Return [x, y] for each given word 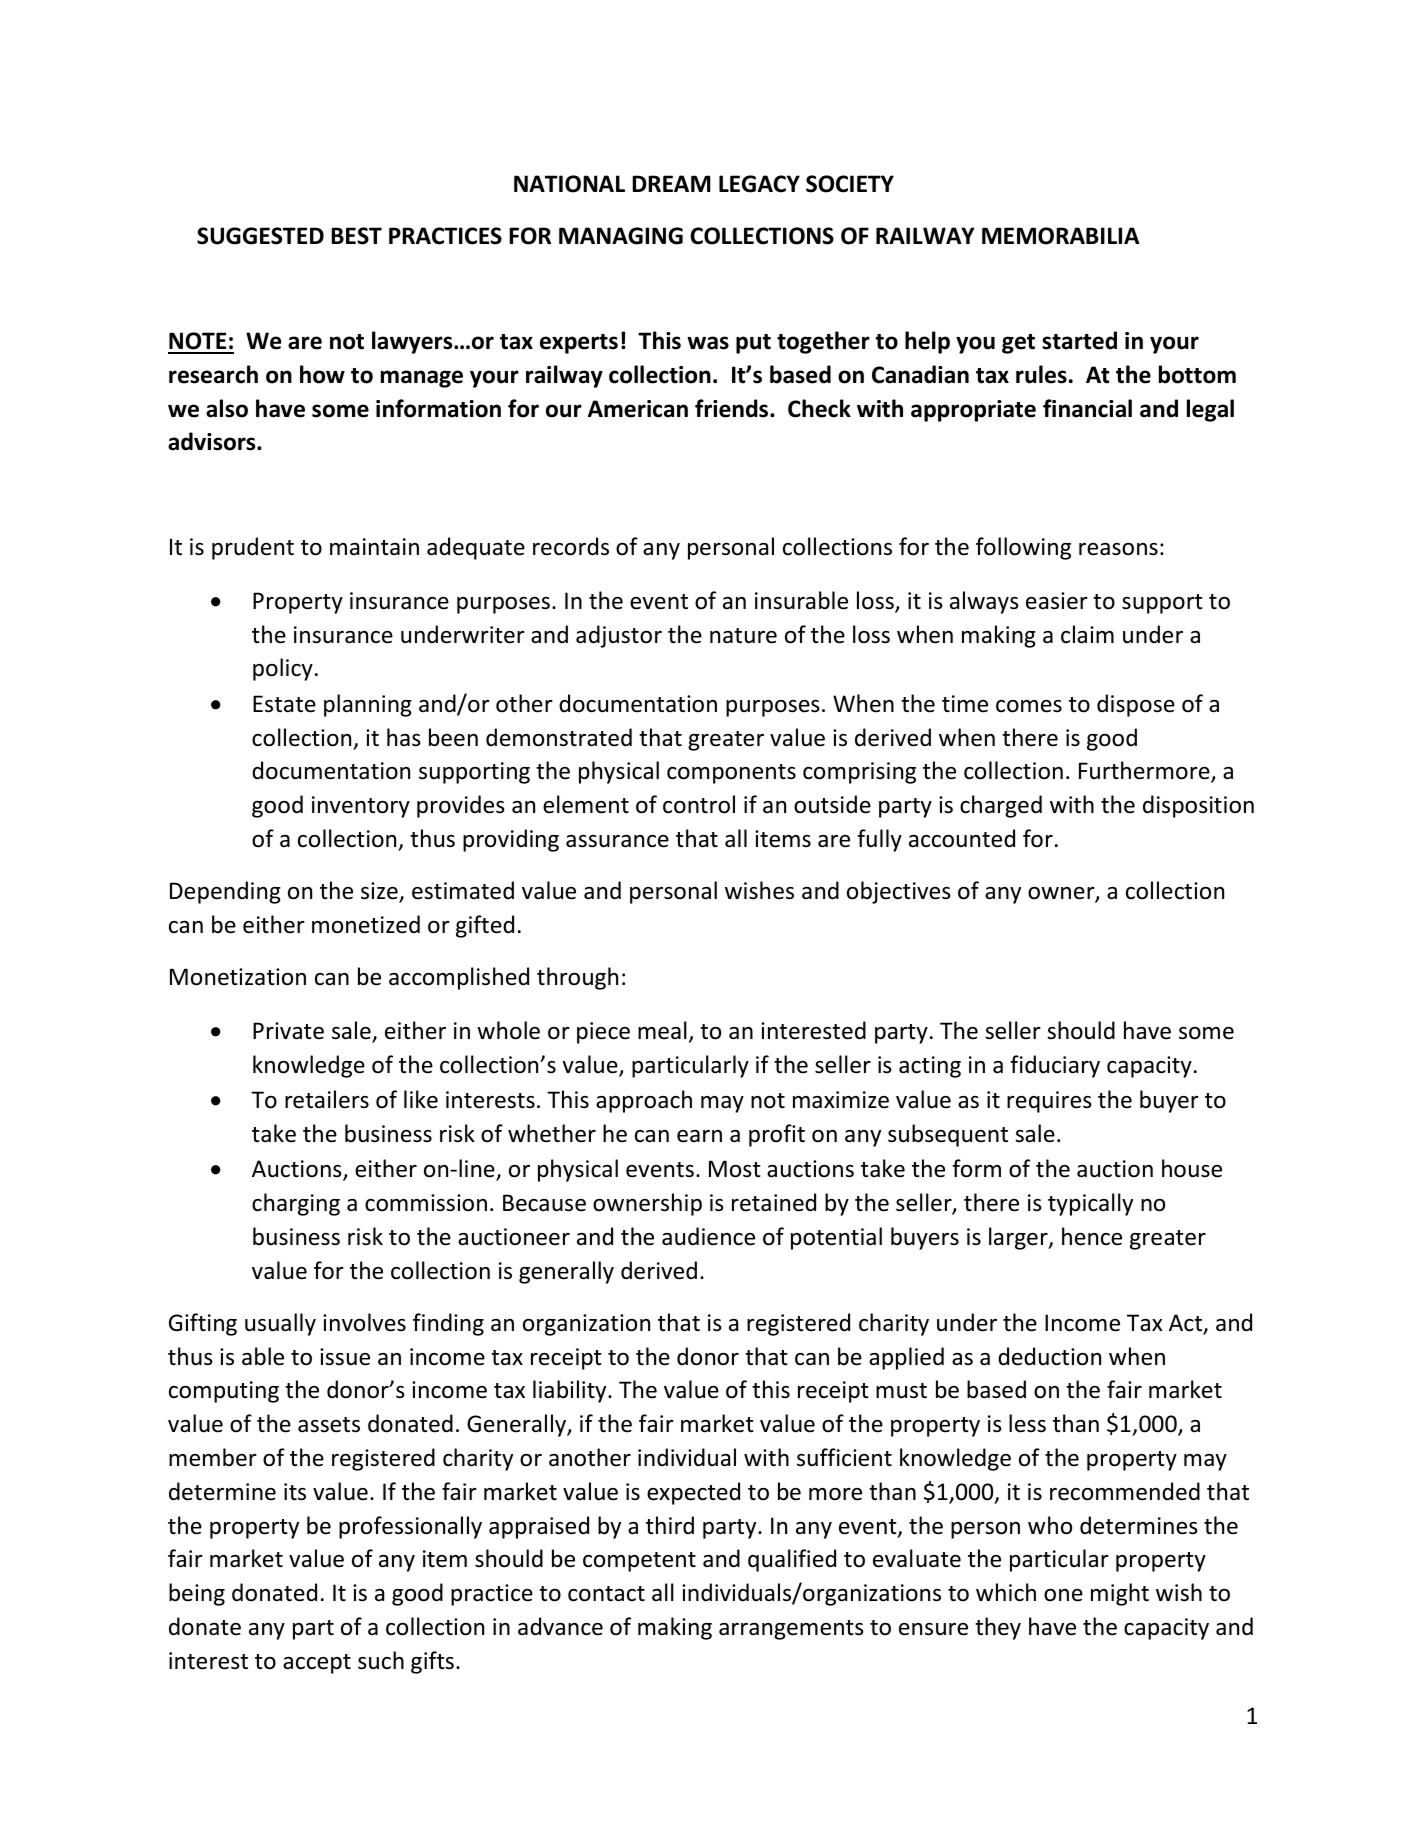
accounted [962, 838]
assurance [617, 841]
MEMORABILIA [1061, 236]
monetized [366, 924]
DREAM [671, 183]
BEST [356, 236]
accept [317, 1664]
